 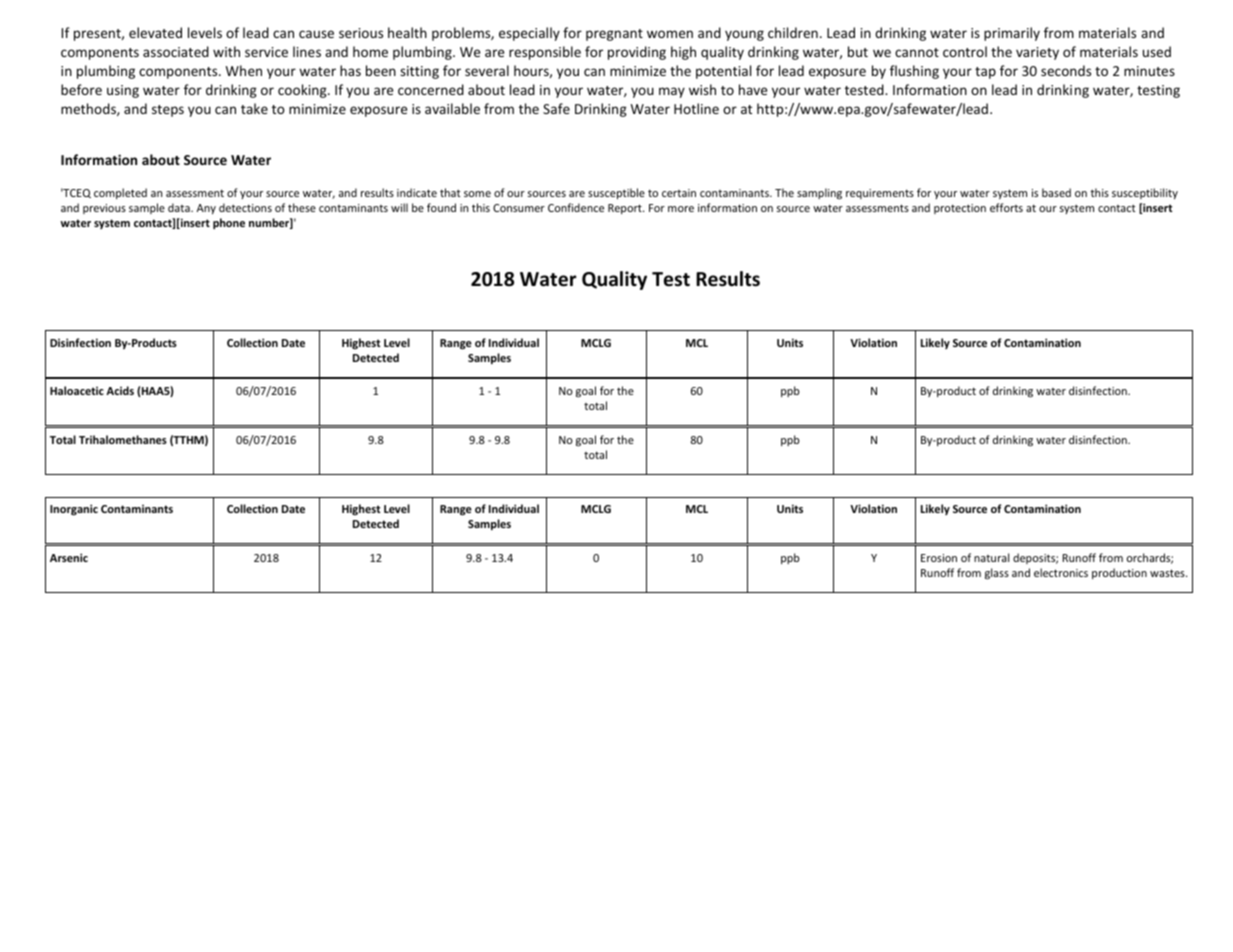 I want to click on Trihalomethanes, so click(x=123, y=439).
